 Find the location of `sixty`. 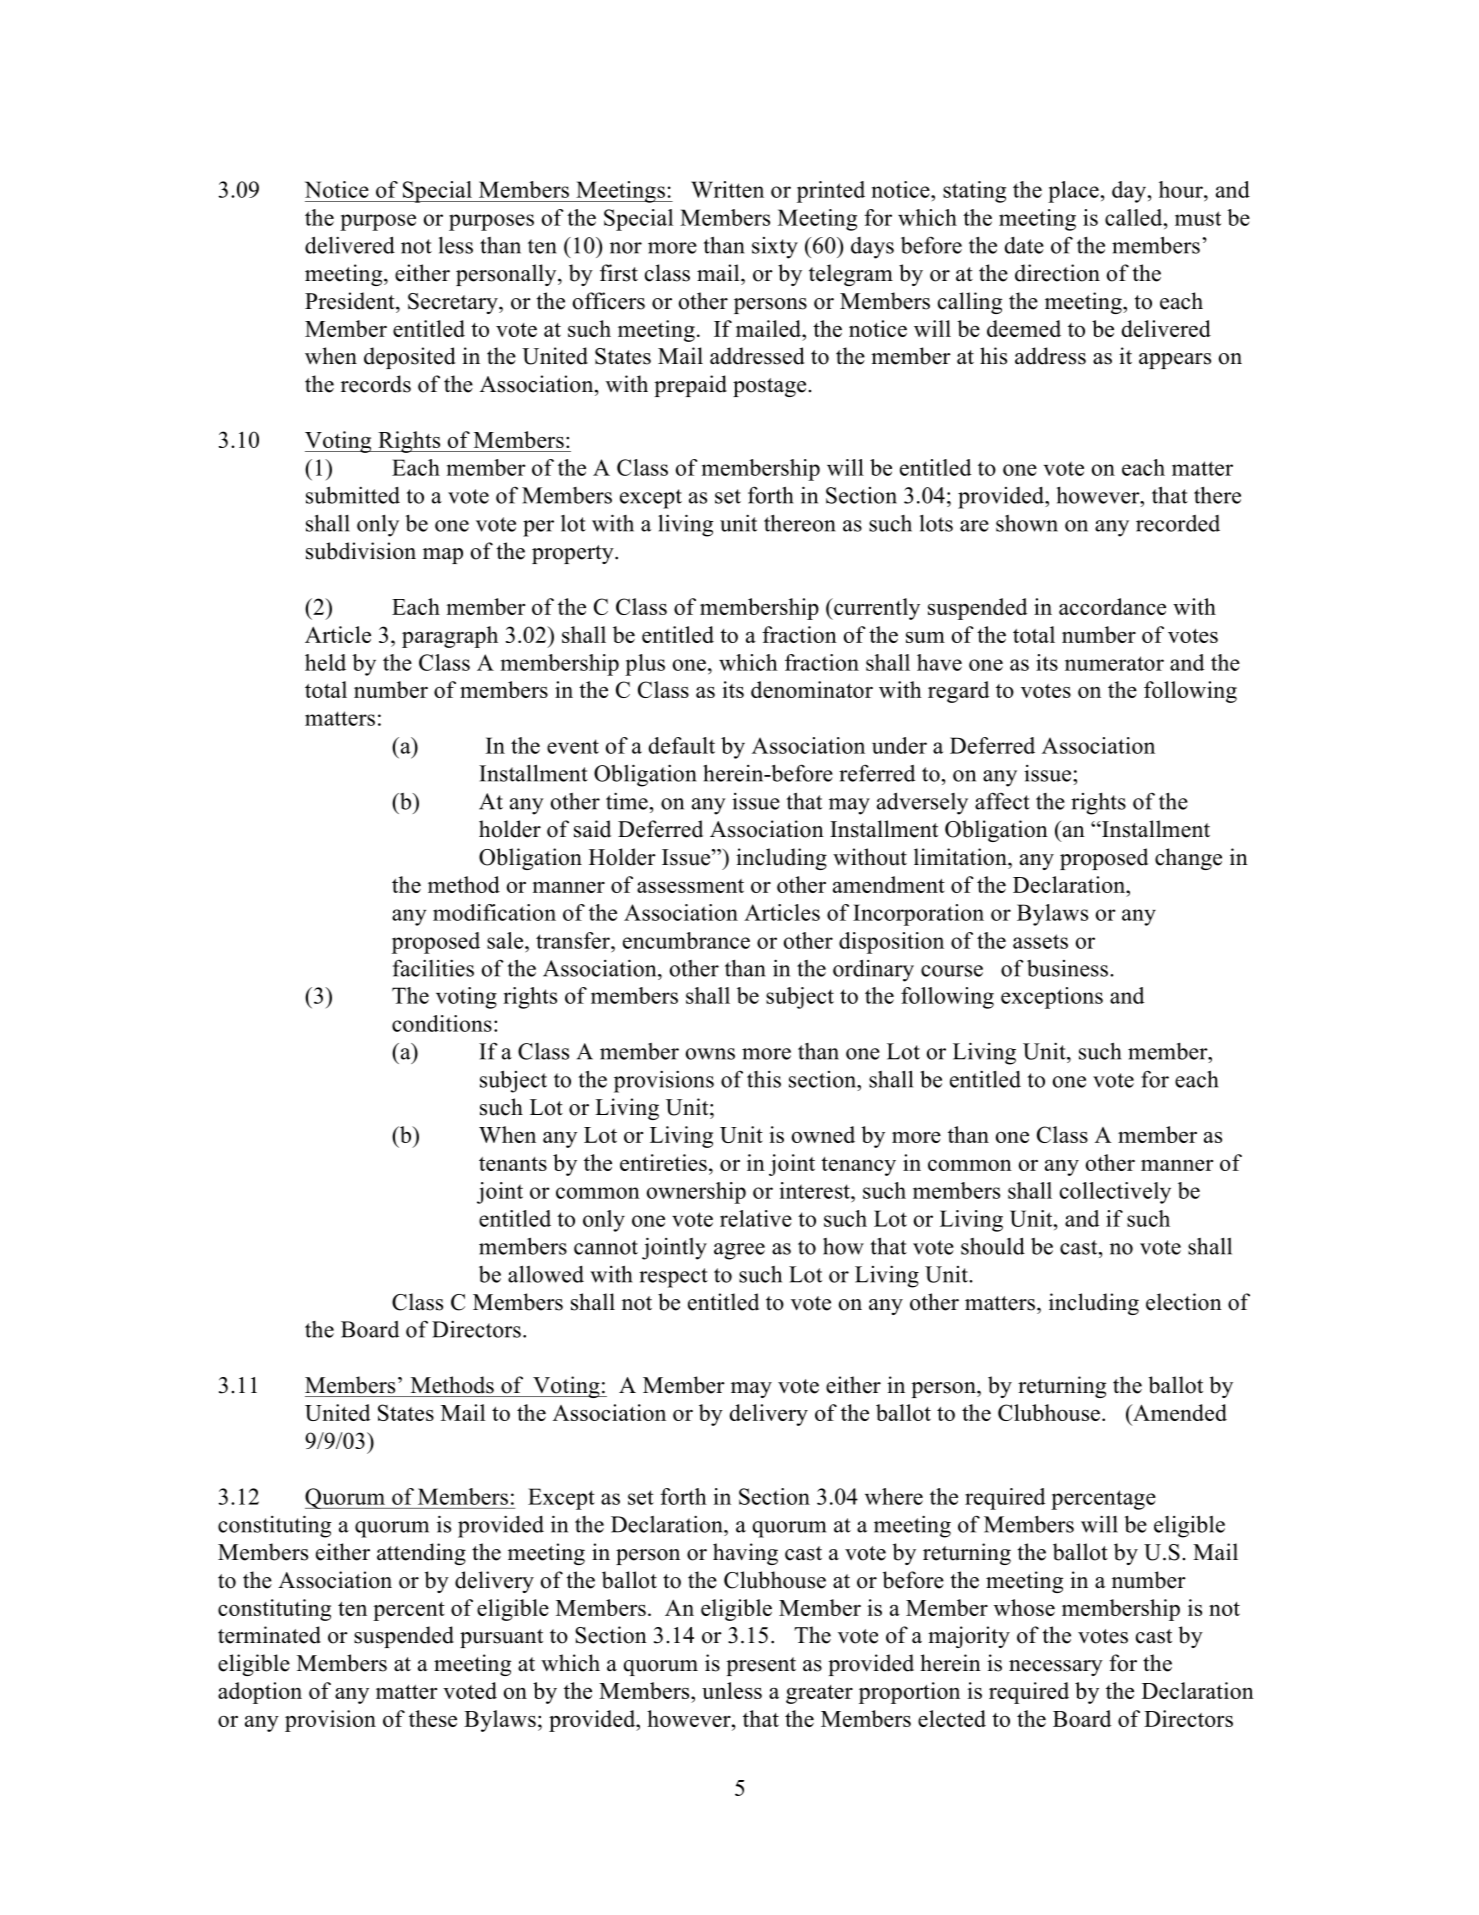

sixty is located at coordinates (775, 248).
